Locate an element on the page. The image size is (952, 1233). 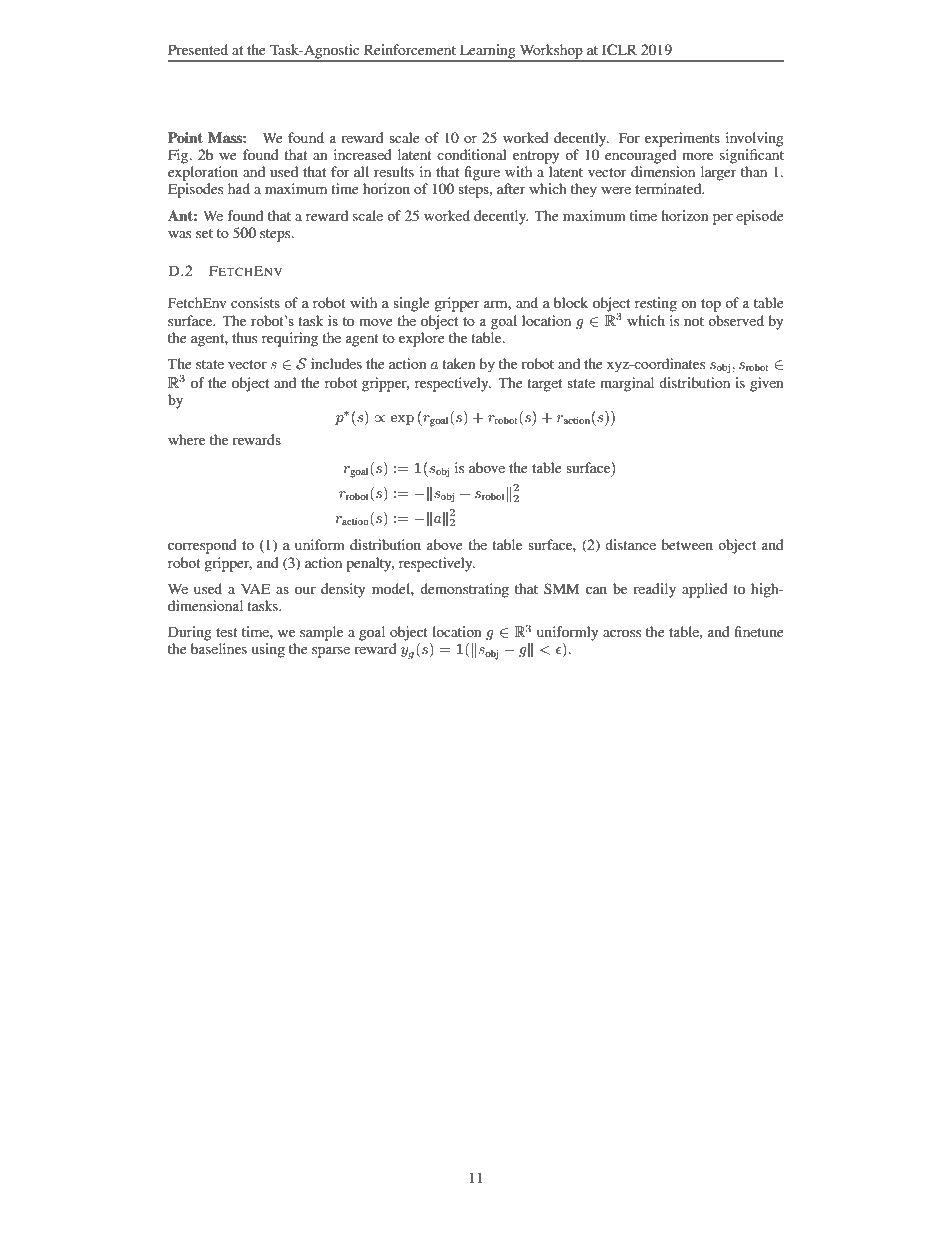
had is located at coordinates (239, 188).
